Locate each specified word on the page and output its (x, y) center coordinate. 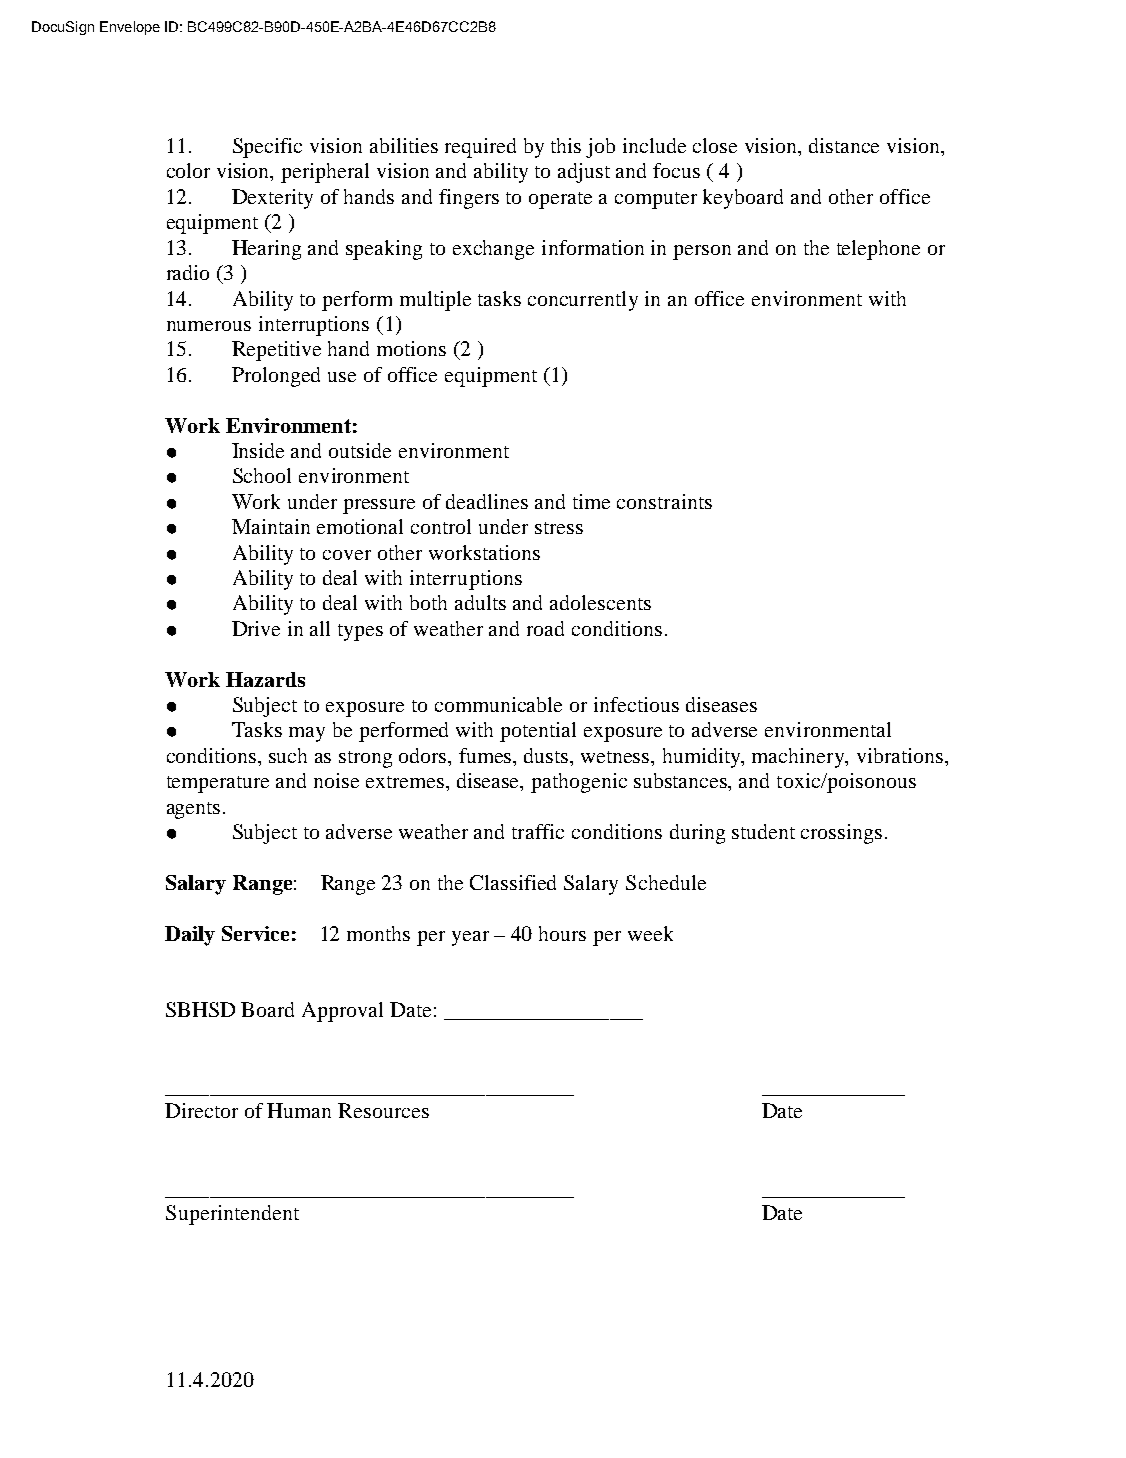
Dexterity (272, 199)
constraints (664, 501)
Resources (383, 1110)
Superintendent (232, 1215)
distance (844, 145)
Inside (258, 450)
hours (562, 933)
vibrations (901, 755)
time (591, 501)
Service (255, 933)
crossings (841, 834)
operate (560, 200)
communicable (498, 704)
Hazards (265, 679)
